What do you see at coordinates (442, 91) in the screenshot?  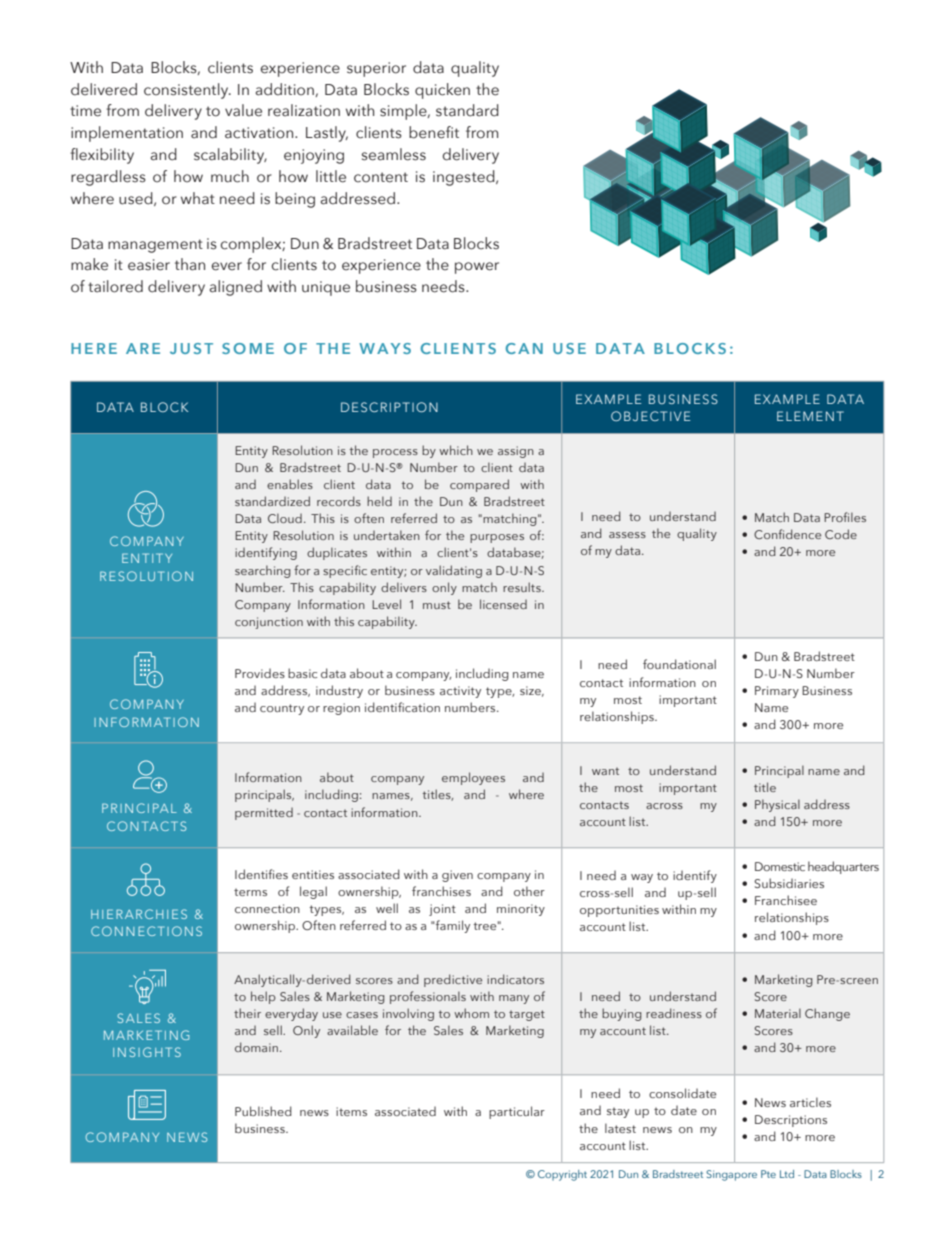 I see `quicken` at bounding box center [442, 91].
